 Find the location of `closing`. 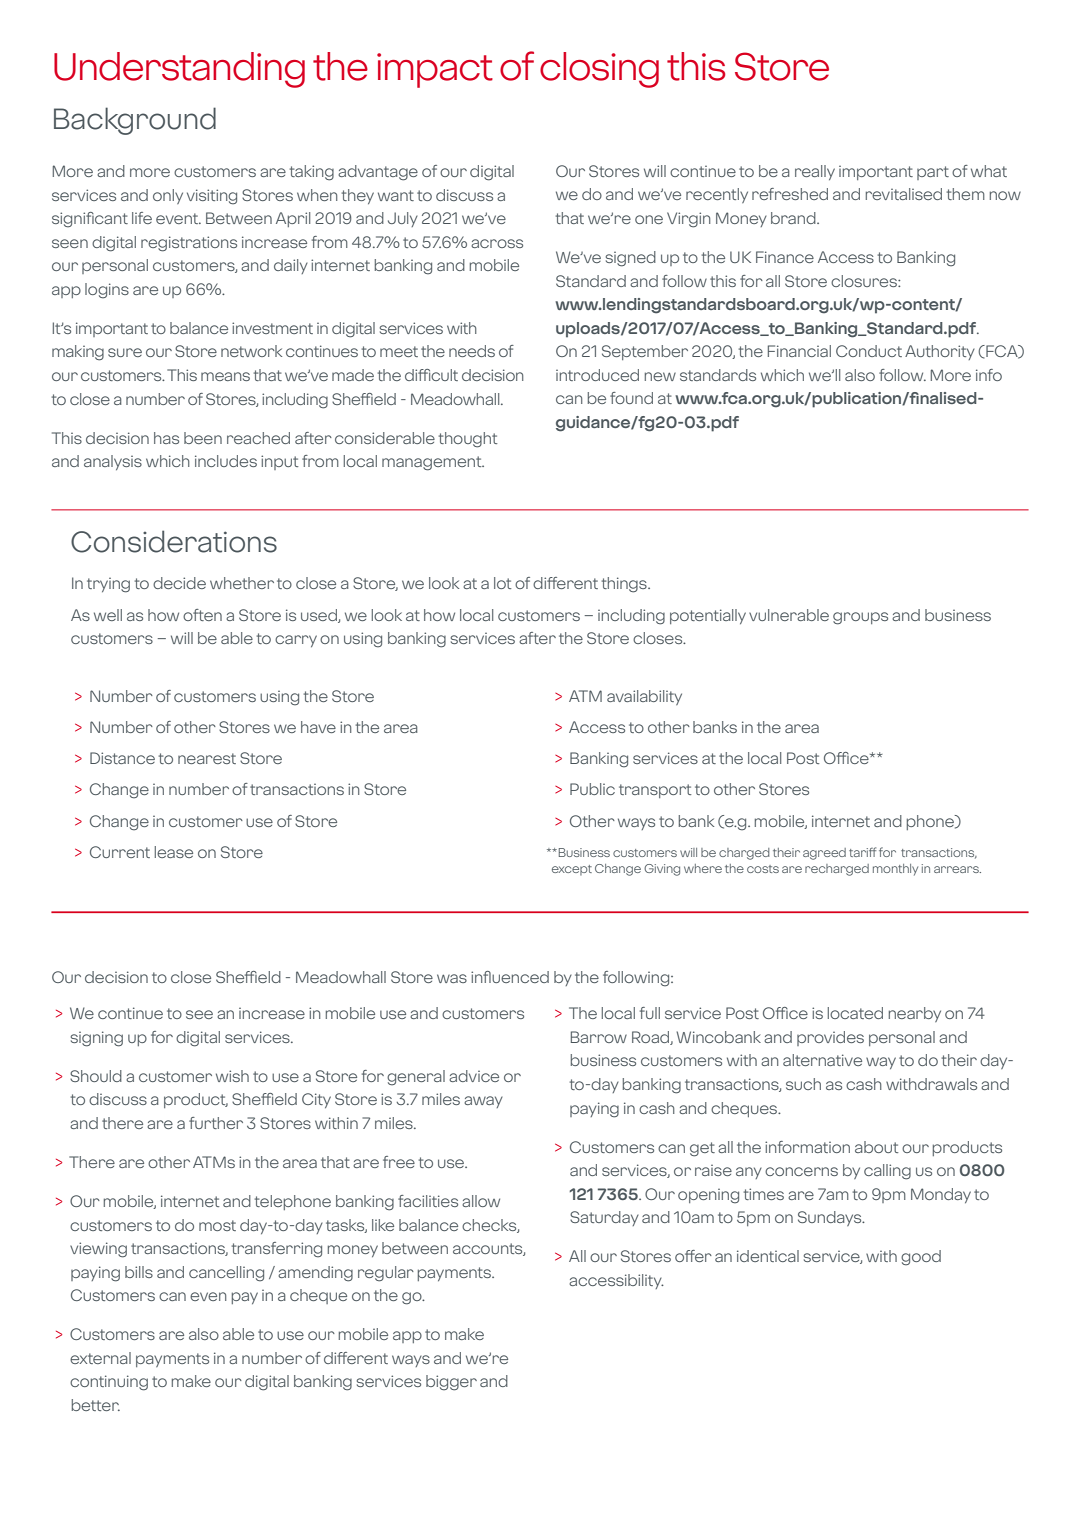

closing is located at coordinates (599, 70).
